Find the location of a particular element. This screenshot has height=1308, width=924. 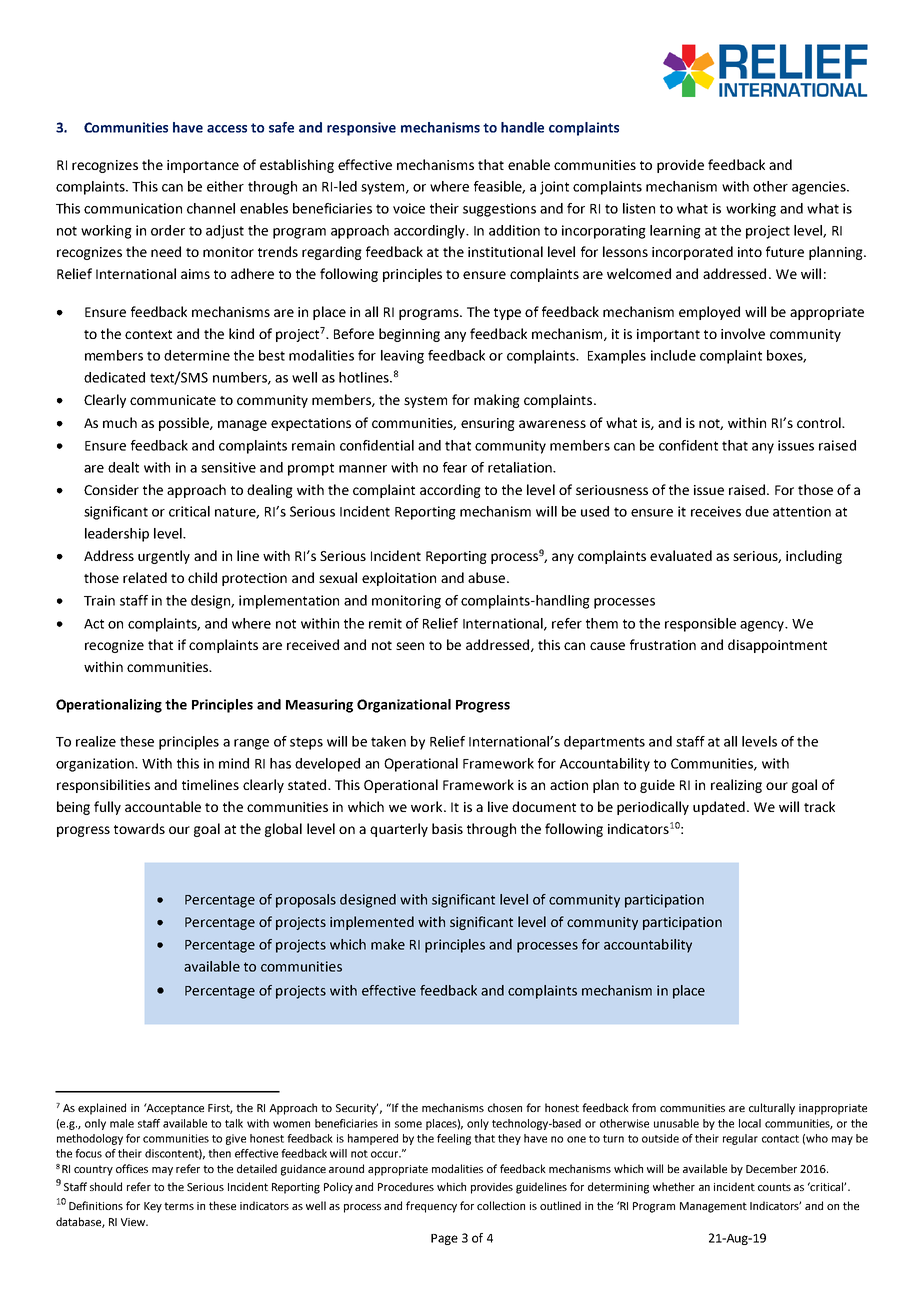

basis is located at coordinates (447, 828).
